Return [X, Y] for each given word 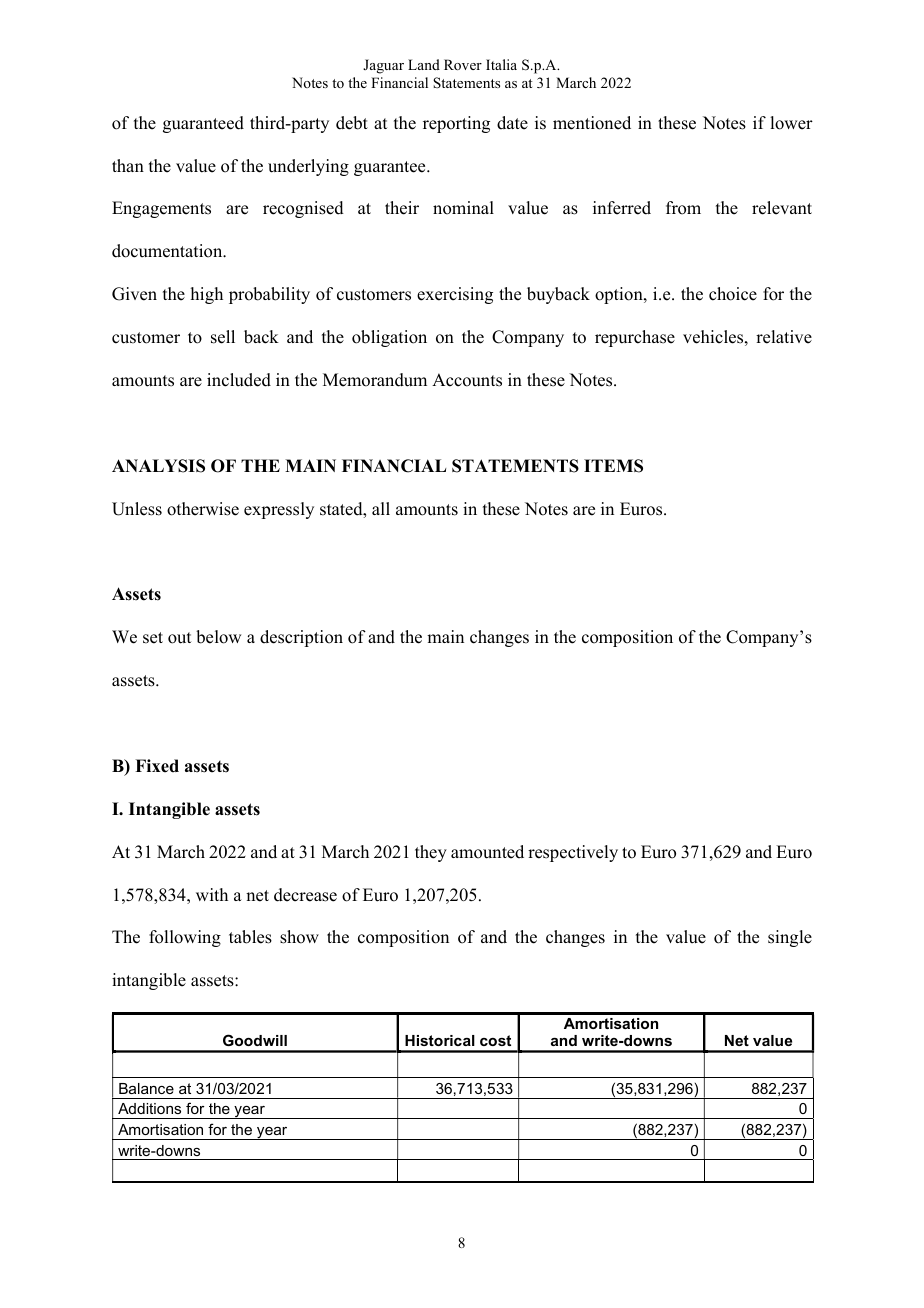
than [128, 165]
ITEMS [613, 466]
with [212, 894]
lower [791, 123]
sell [223, 337]
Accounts [467, 380]
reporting [456, 124]
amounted [487, 852]
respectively [573, 853]
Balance [146, 1088]
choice [733, 294]
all [381, 508]
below [218, 637]
